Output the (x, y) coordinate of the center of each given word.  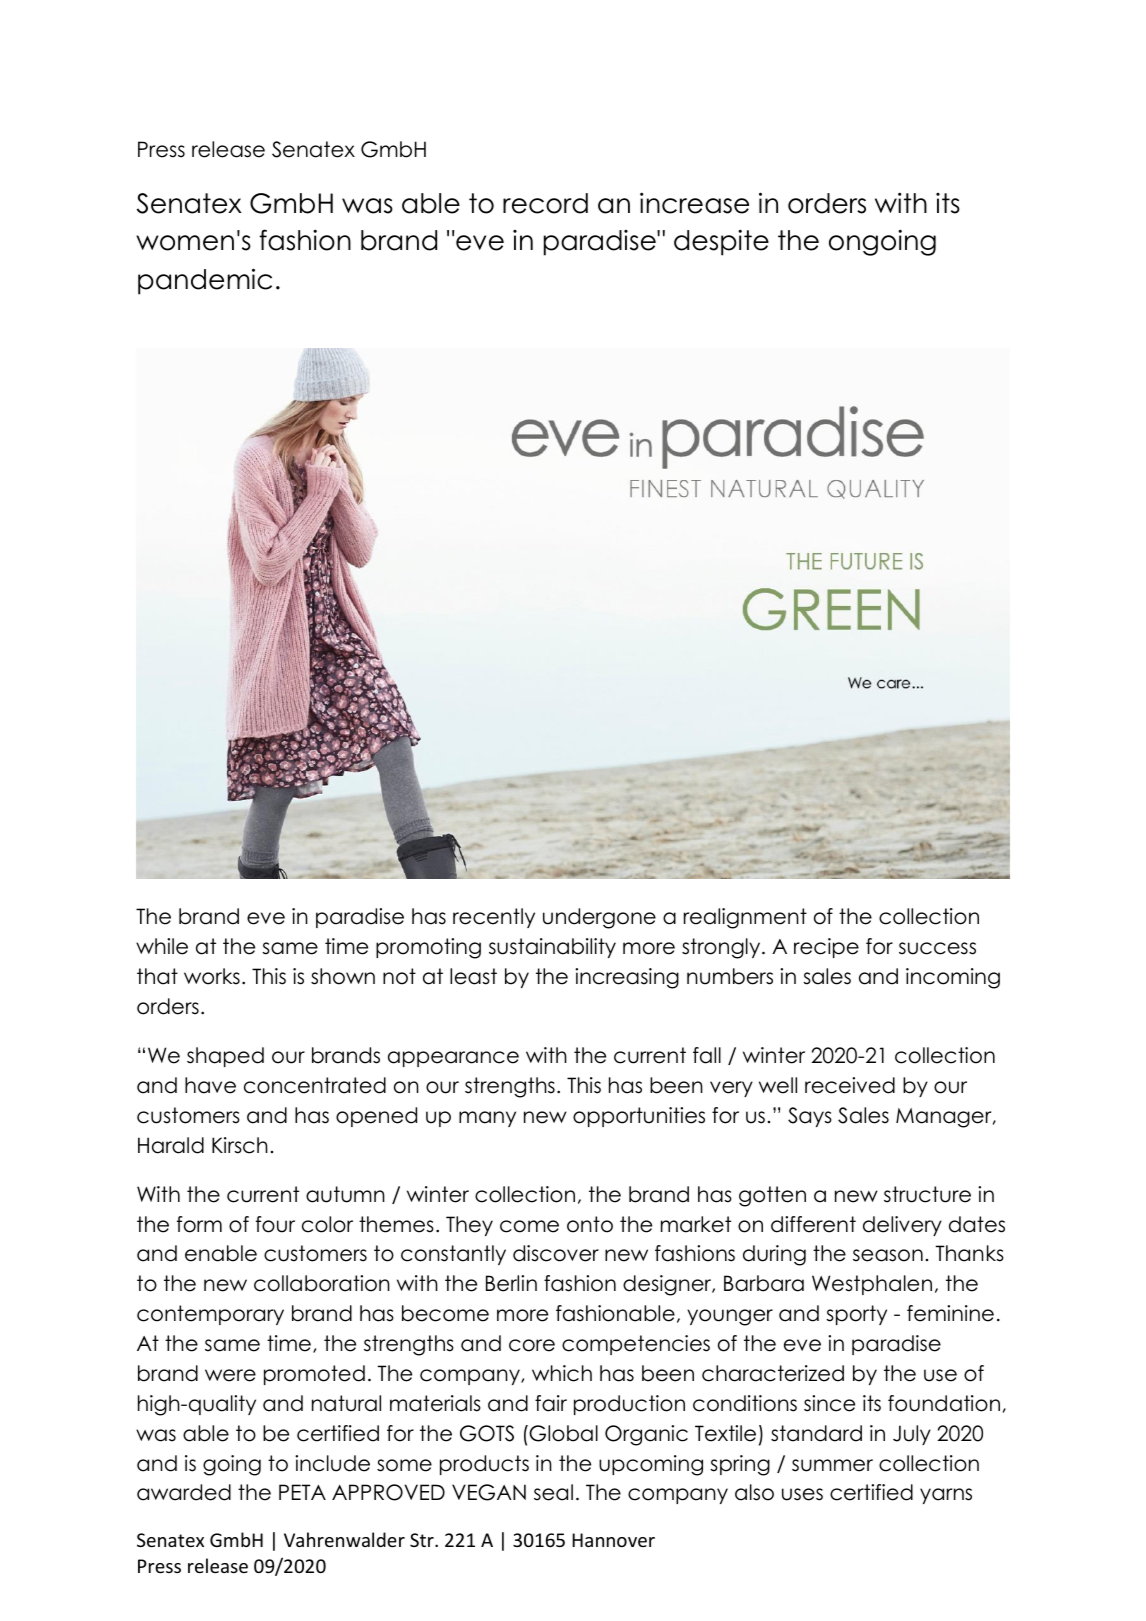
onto (590, 1224)
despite (721, 242)
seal (553, 1492)
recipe (826, 948)
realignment (745, 918)
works (212, 976)
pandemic (205, 281)
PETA (302, 1492)
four (275, 1224)
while (162, 946)
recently (494, 918)
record (545, 203)
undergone (599, 918)
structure (927, 1194)
